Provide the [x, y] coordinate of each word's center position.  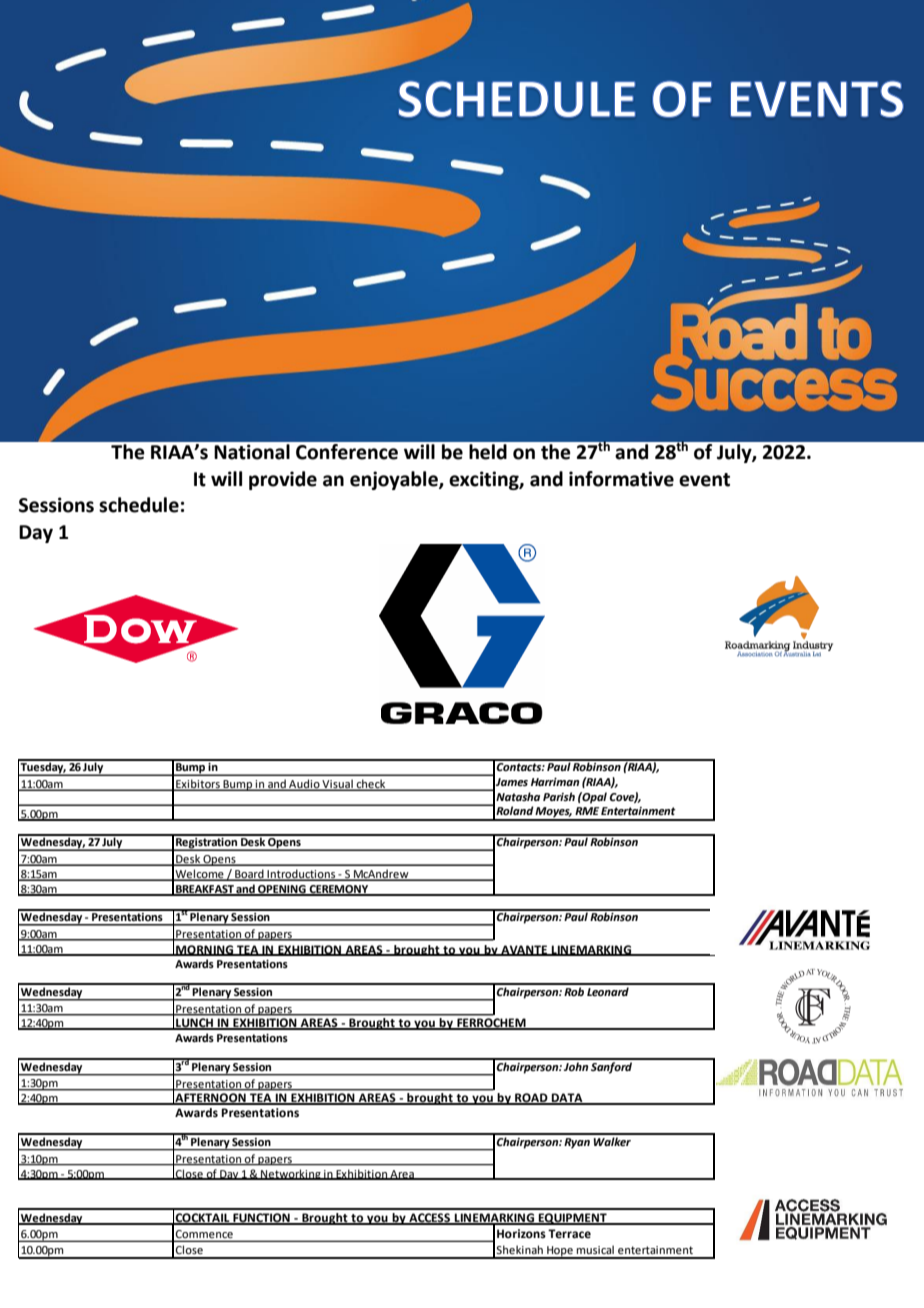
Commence [204, 1234]
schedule [139, 505]
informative [621, 479]
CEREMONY [339, 890]
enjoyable [395, 480]
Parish [559, 796]
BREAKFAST [205, 890]
